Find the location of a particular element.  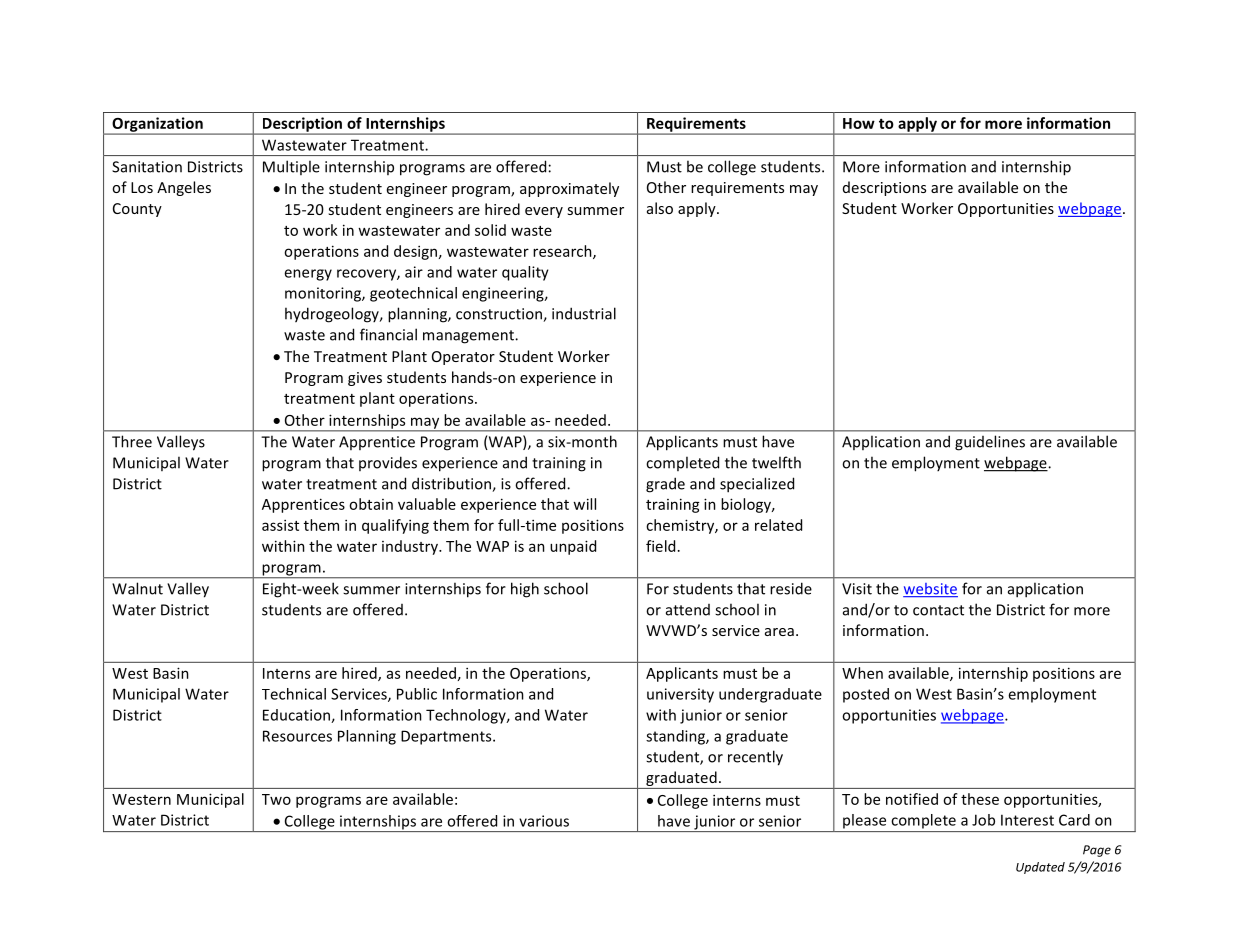

Multiple is located at coordinates (291, 167).
